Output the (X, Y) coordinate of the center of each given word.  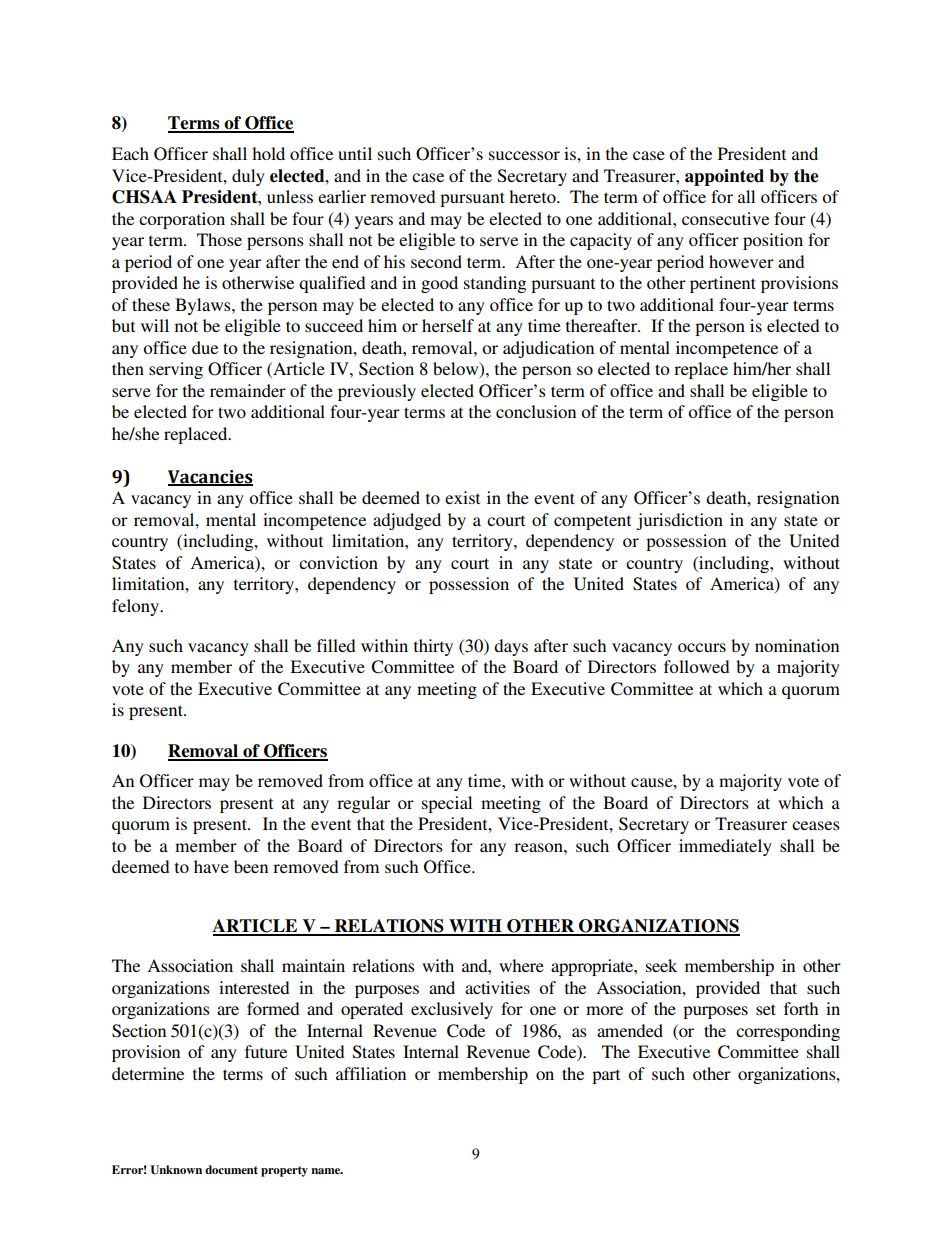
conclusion (536, 411)
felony (137, 607)
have (211, 866)
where (521, 965)
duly (248, 177)
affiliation (371, 1073)
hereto (533, 196)
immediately (725, 847)
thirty (433, 647)
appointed (724, 177)
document (231, 1169)
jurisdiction (679, 521)
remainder (248, 390)
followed (697, 666)
